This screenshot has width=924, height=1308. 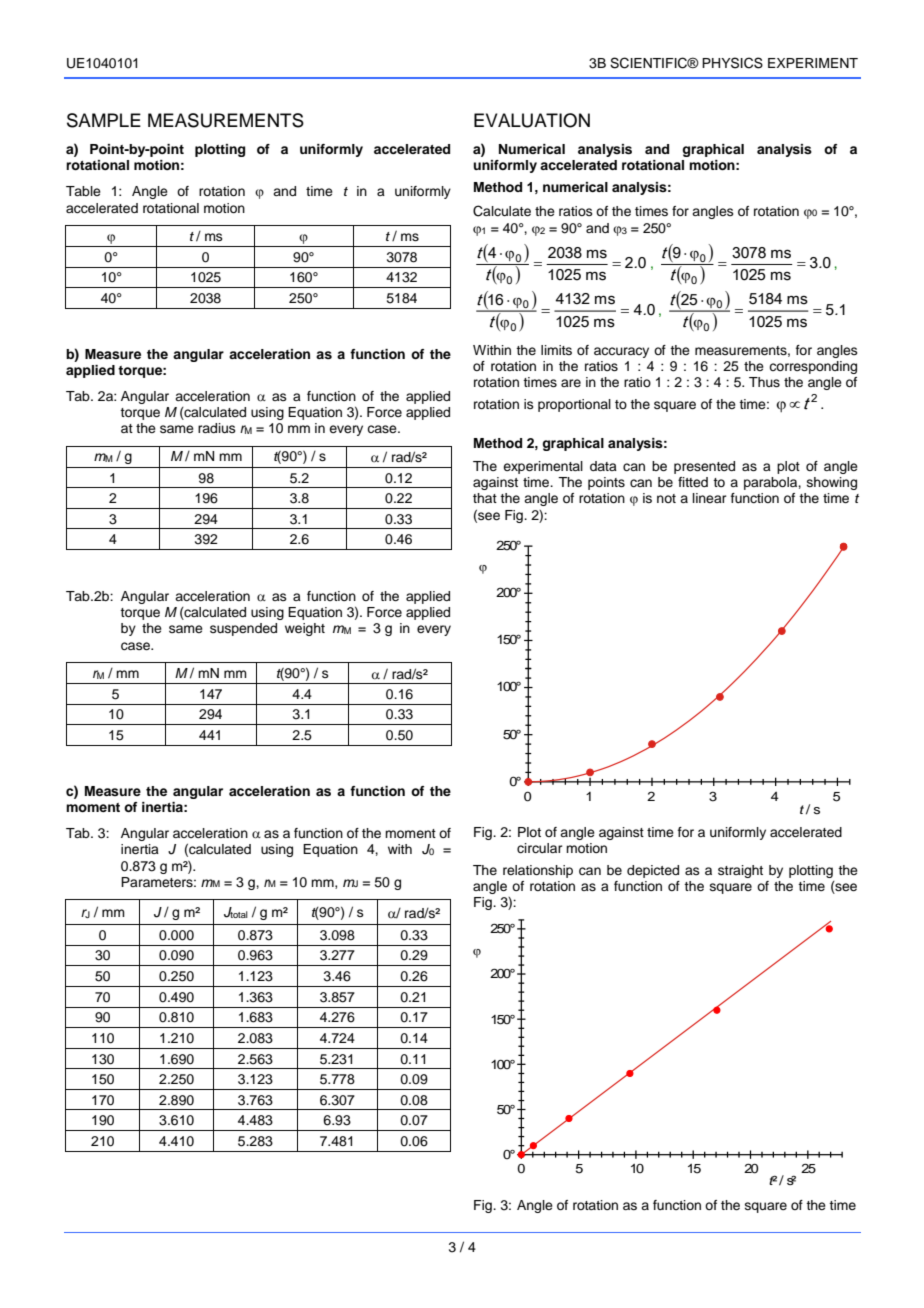 What do you see at coordinates (243, 629) in the screenshot?
I see `suspended` at bounding box center [243, 629].
